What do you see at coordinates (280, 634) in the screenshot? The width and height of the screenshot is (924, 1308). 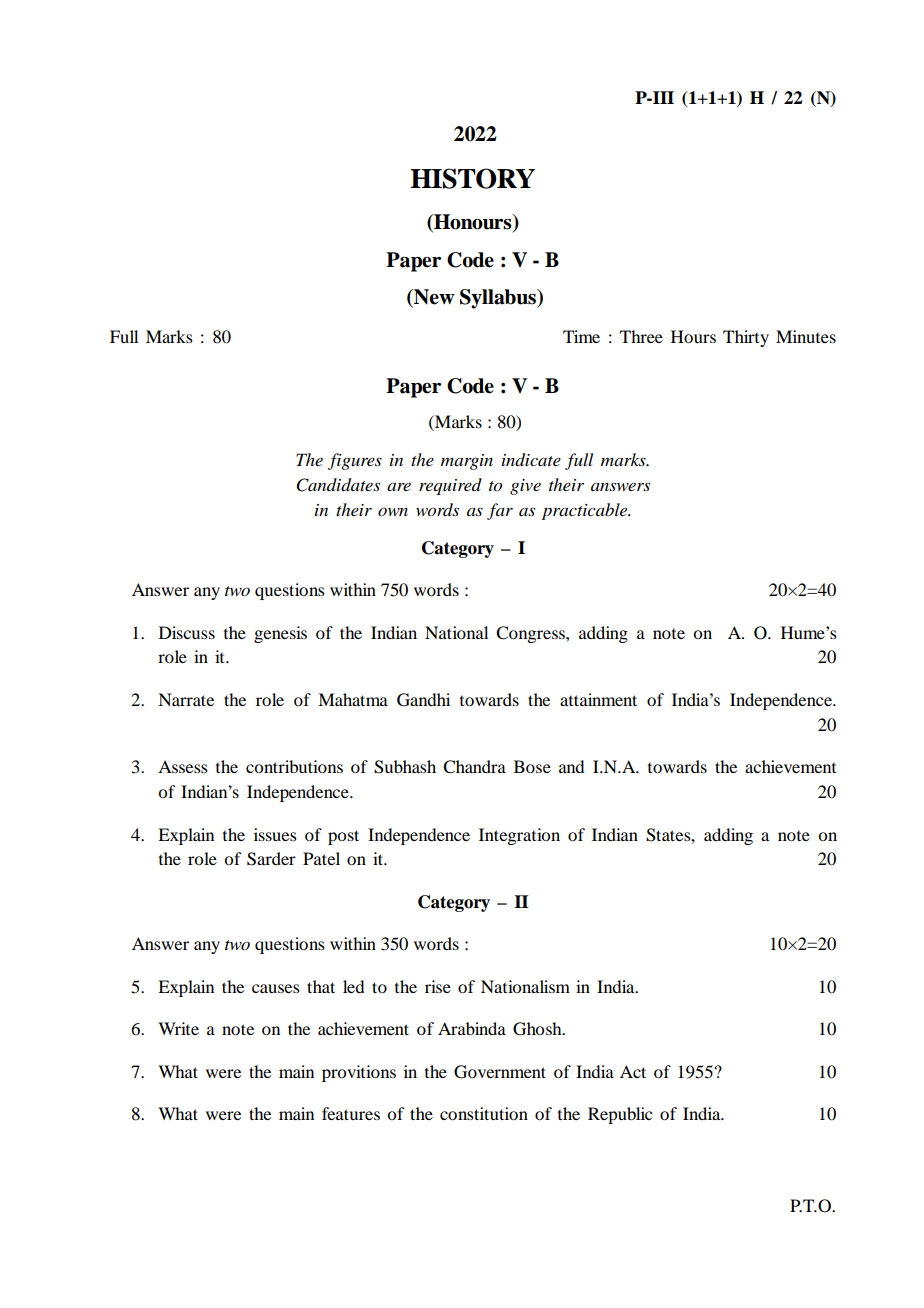 I see `genesis` at bounding box center [280, 634].
